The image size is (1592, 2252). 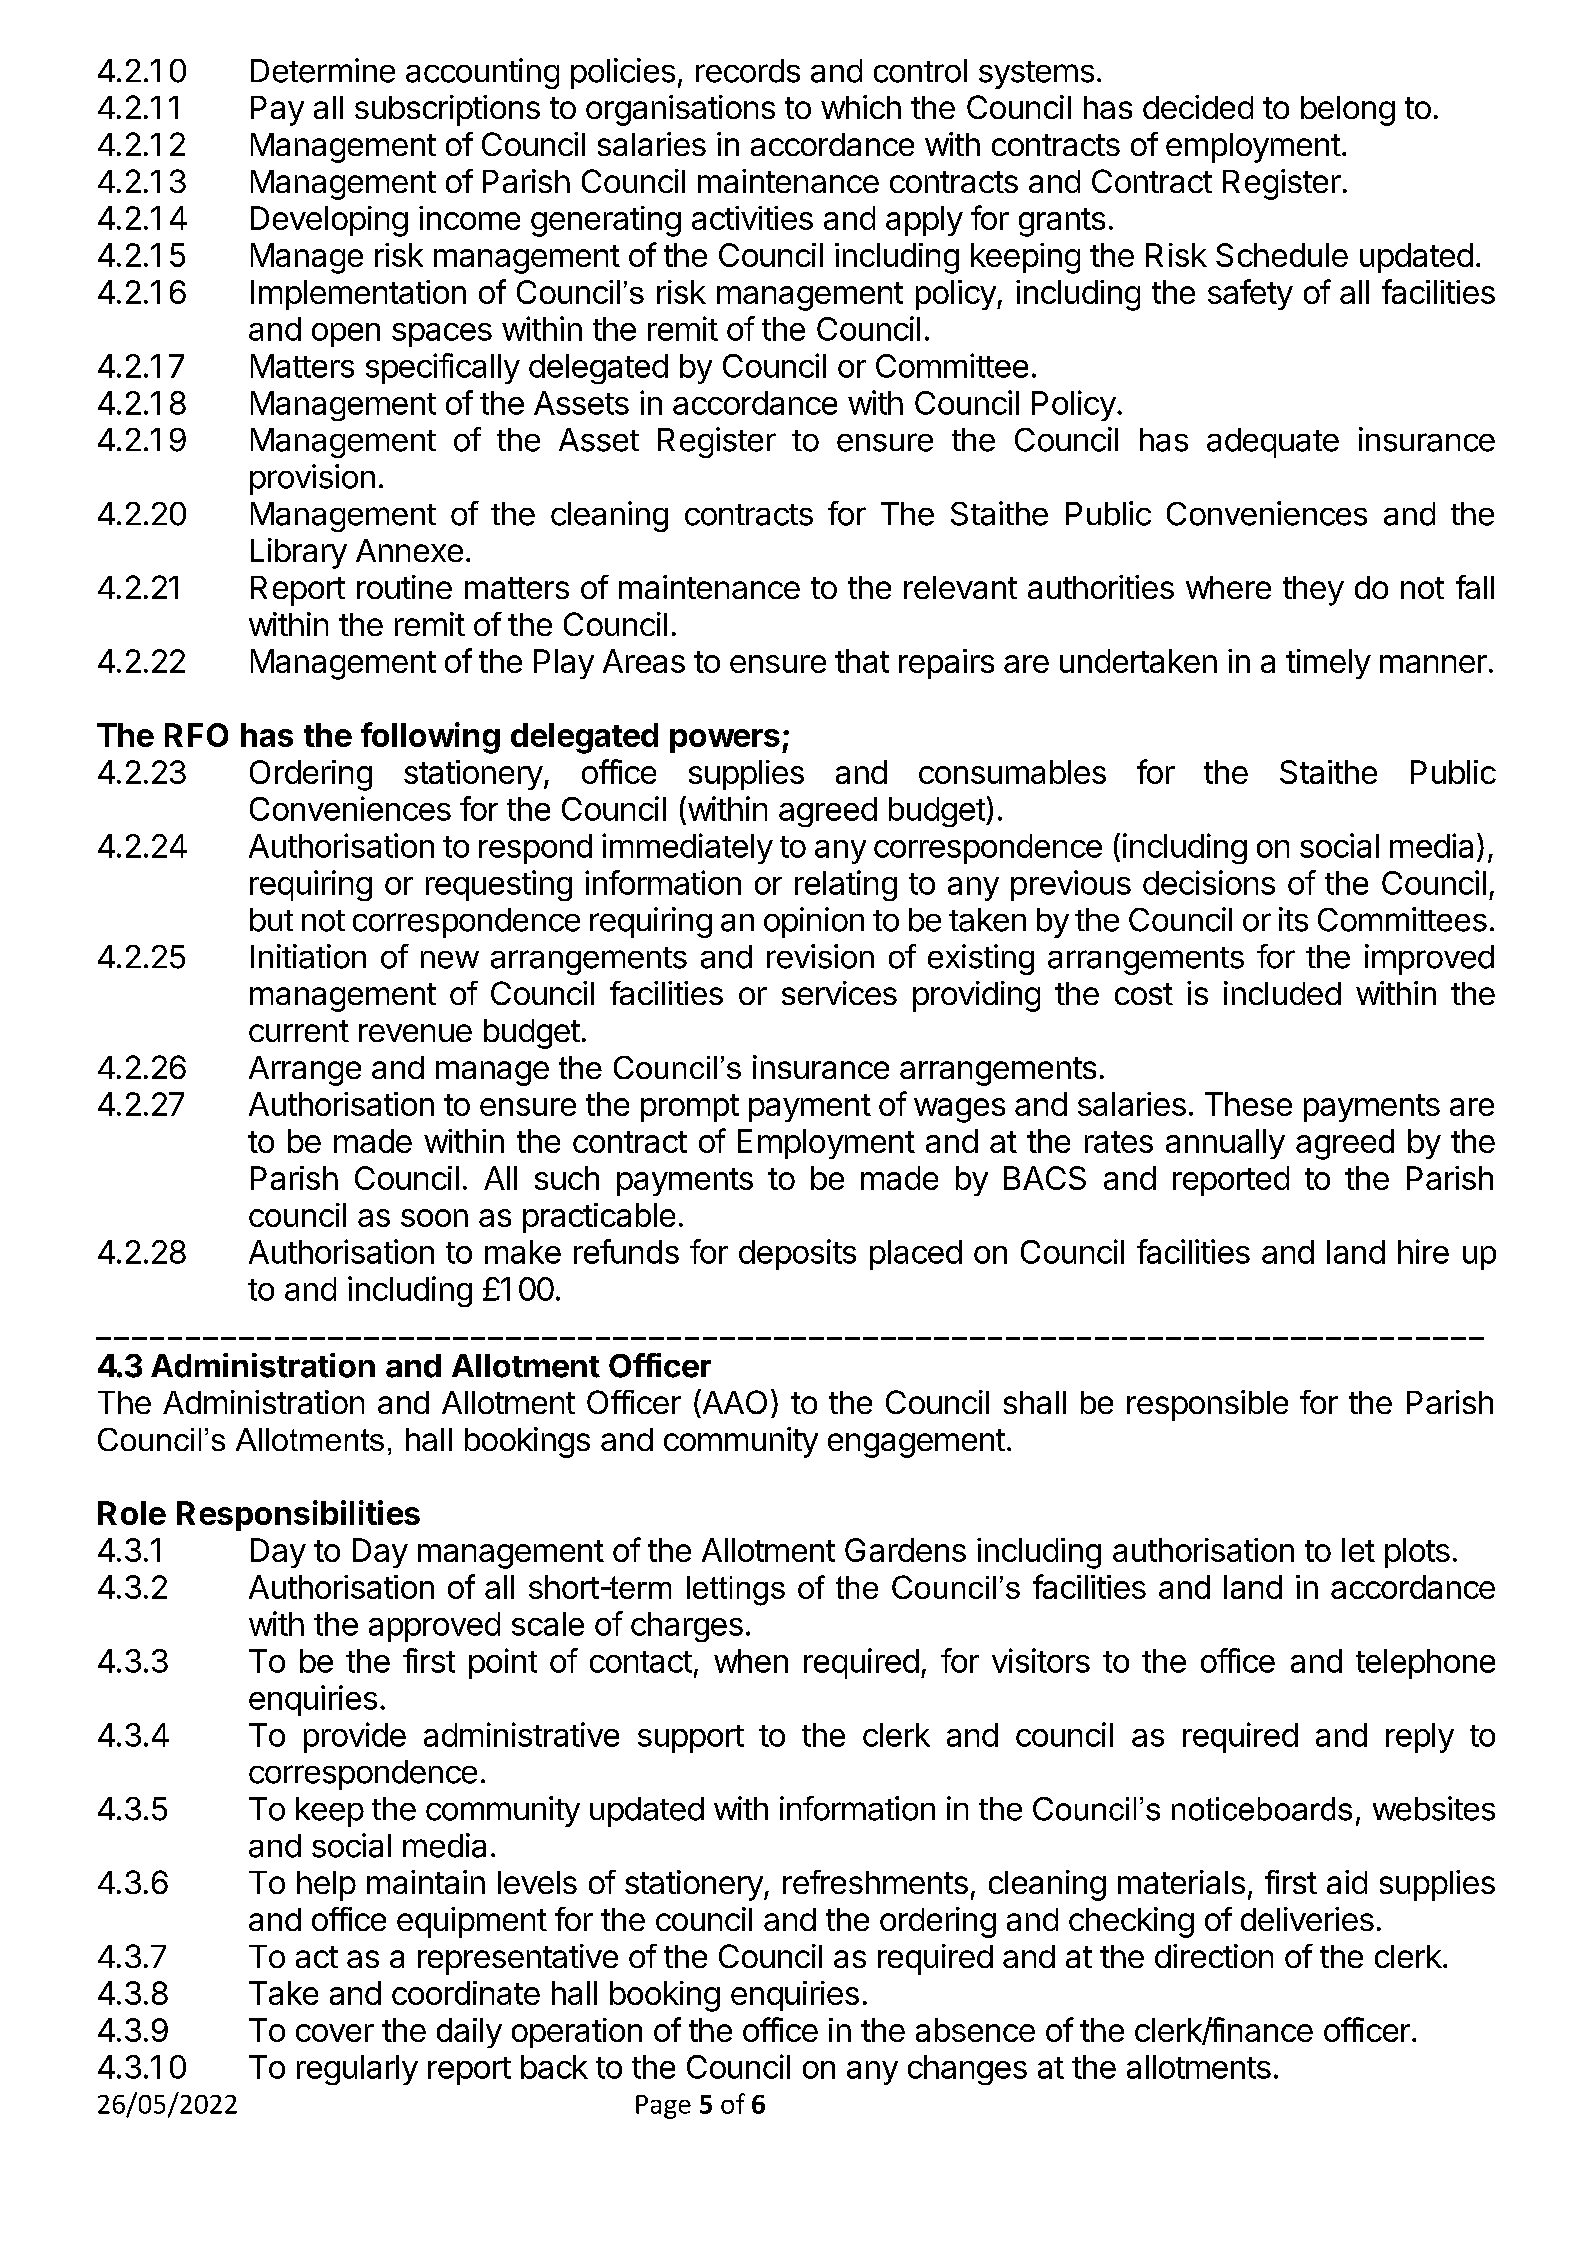 What do you see at coordinates (725, 741) in the image?
I see `powers` at bounding box center [725, 741].
